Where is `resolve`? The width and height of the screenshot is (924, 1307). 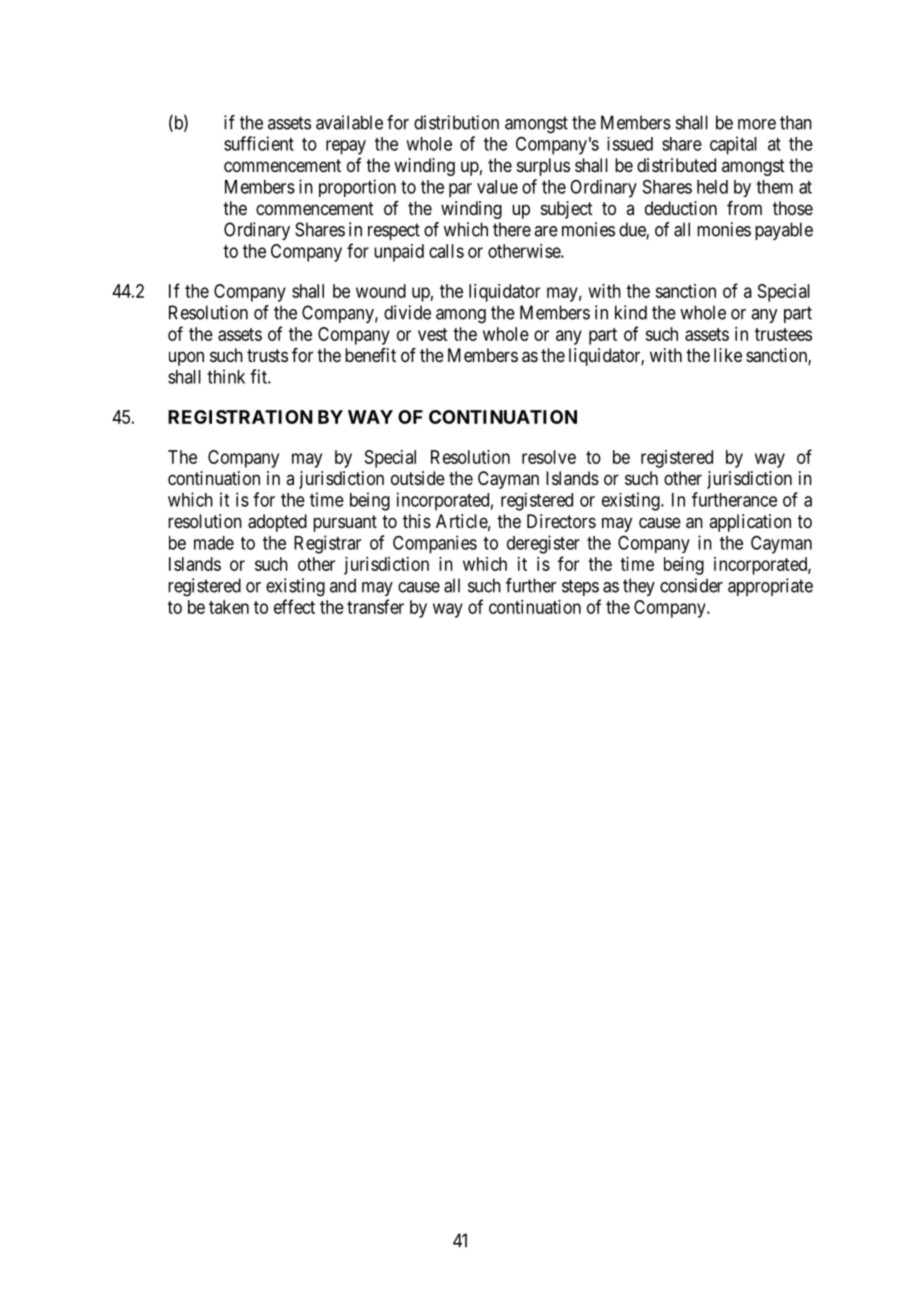 resolve is located at coordinates (549, 457).
